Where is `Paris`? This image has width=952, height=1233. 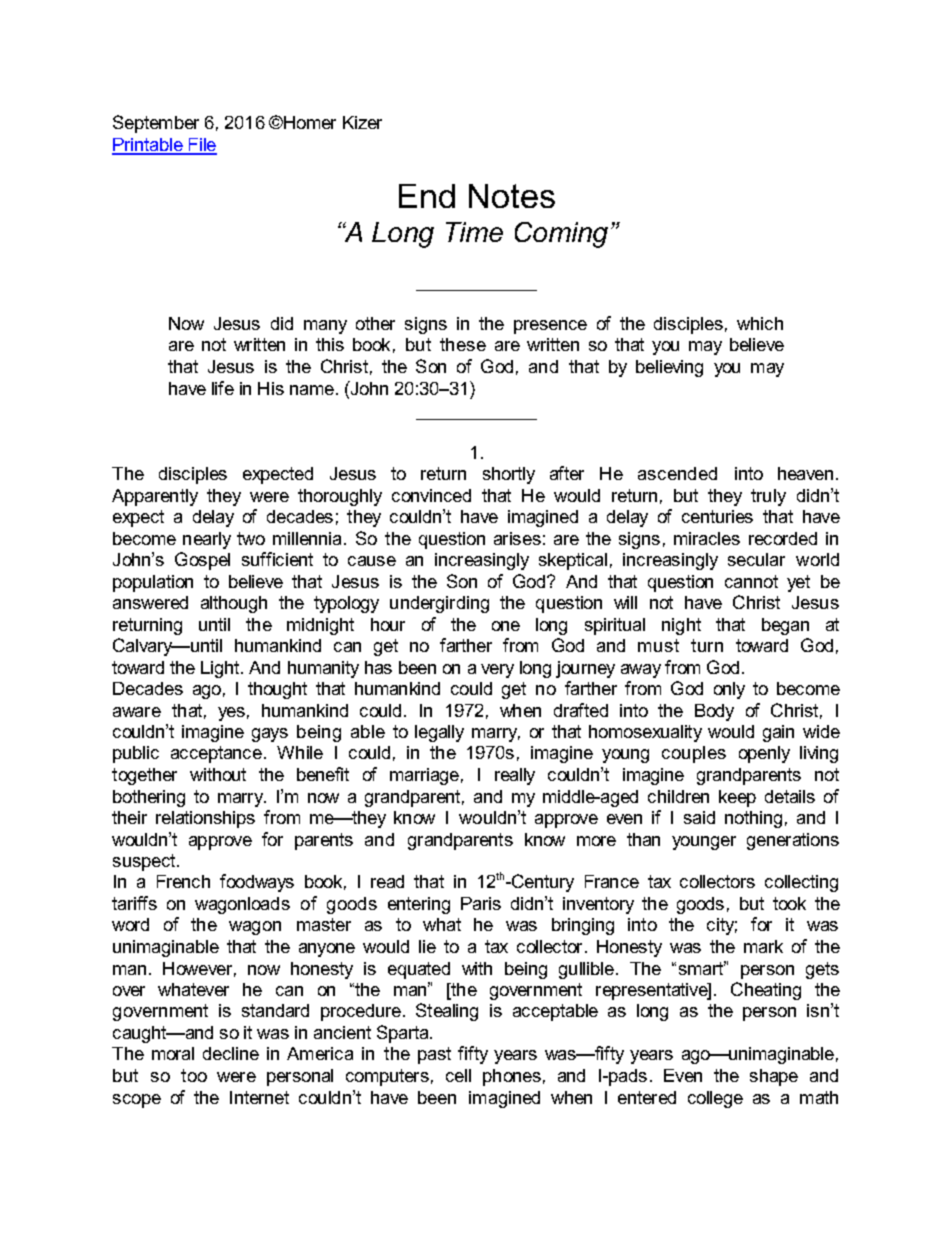
Paris is located at coordinates (481, 903).
